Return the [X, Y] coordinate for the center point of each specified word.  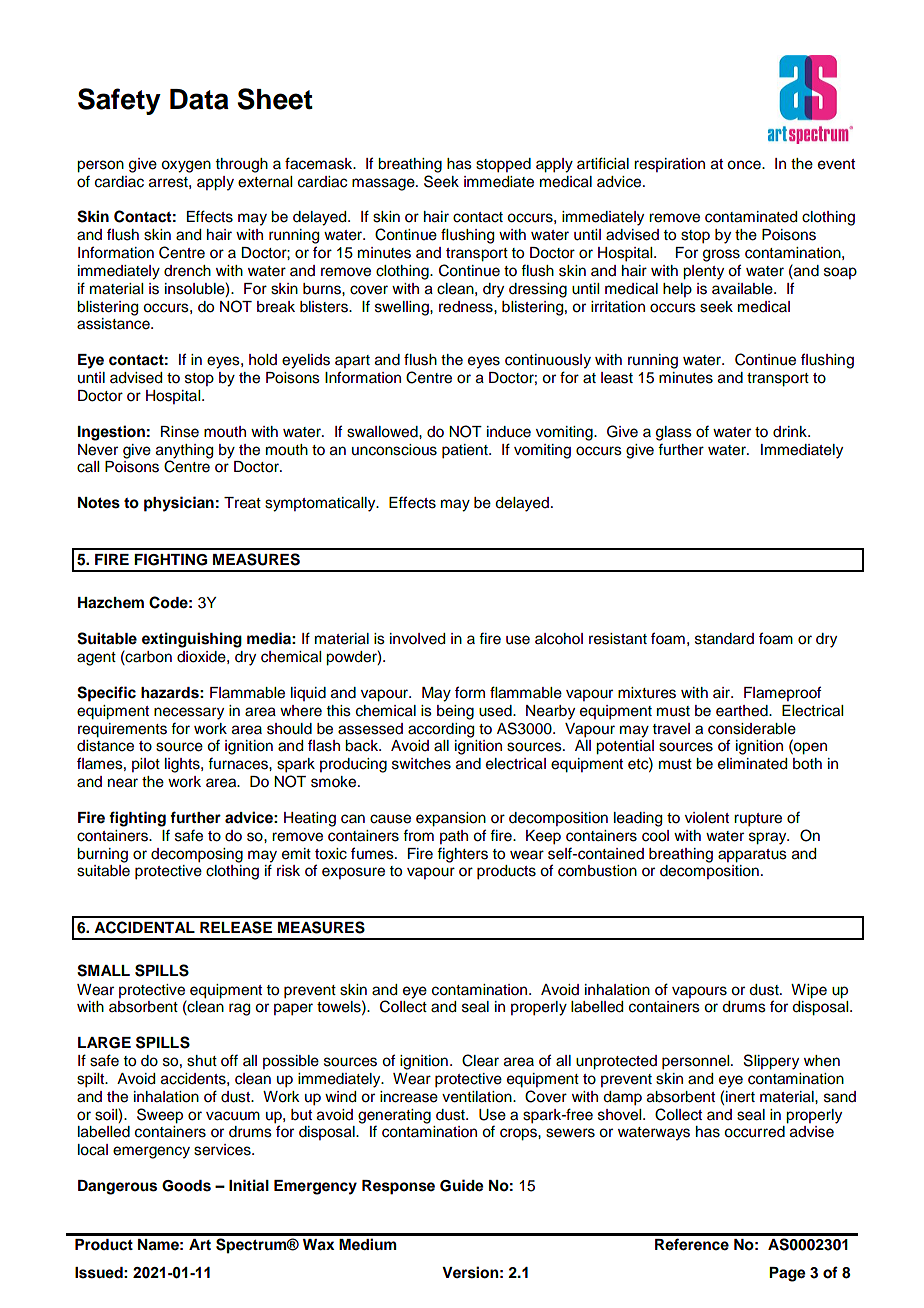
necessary [189, 713]
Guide [462, 1185]
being [455, 712]
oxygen [186, 166]
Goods [186, 1186]
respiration [669, 165]
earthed [743, 711]
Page [787, 1274]
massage [384, 184]
